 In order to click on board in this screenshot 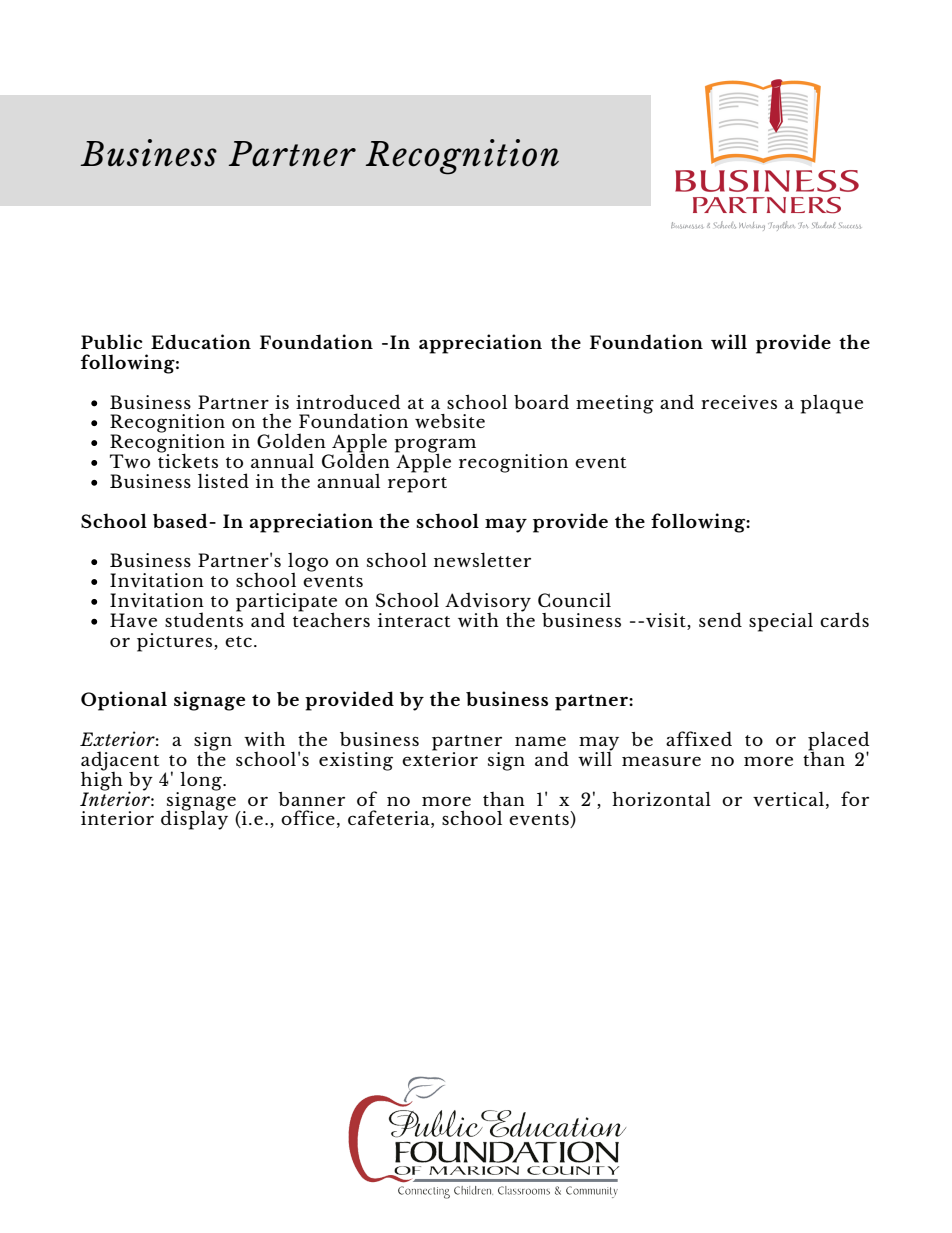, I will do `click(541, 401)`.
